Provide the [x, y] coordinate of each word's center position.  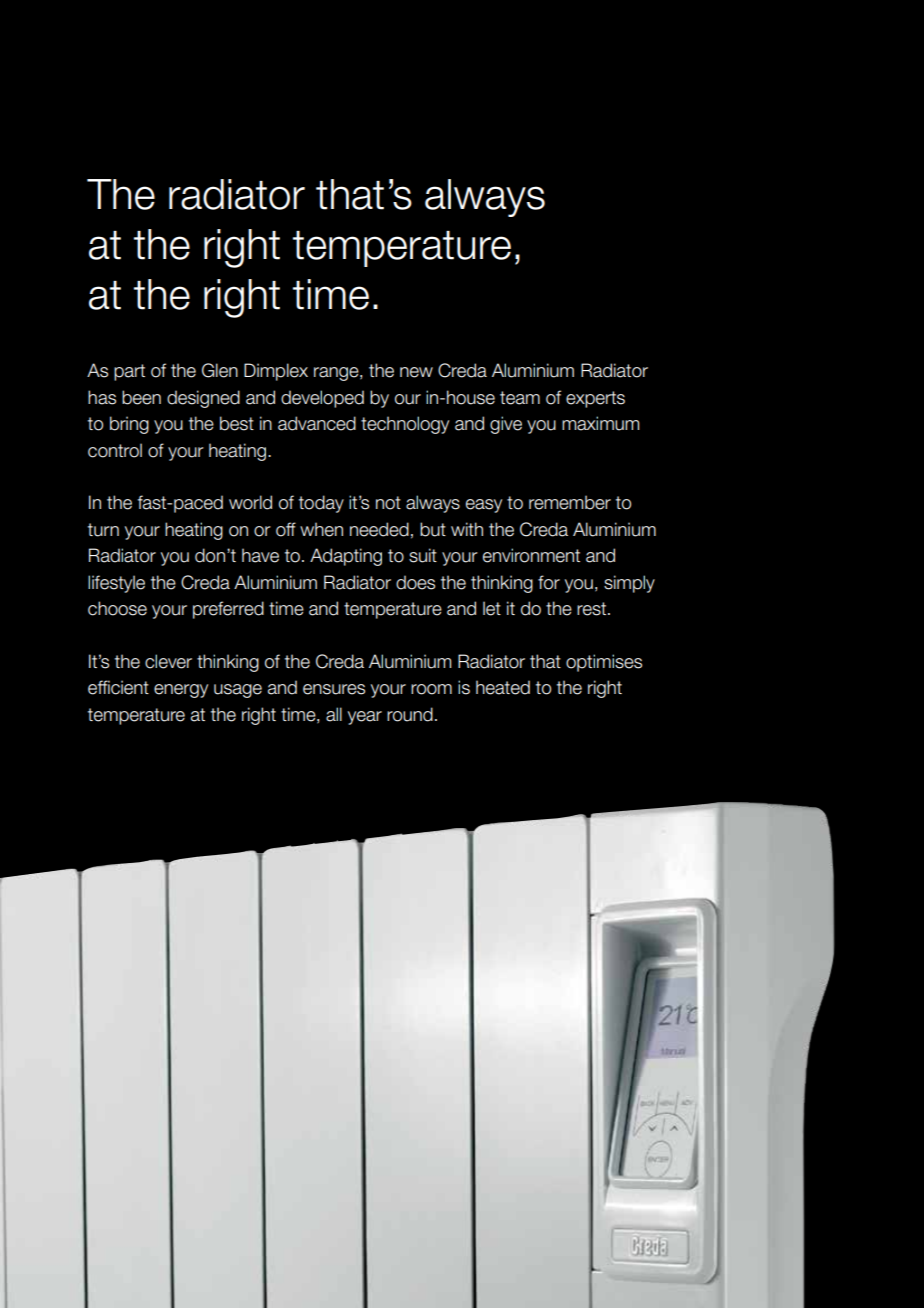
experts [595, 399]
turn [103, 530]
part [129, 372]
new [416, 372]
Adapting [346, 557]
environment [531, 555]
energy [181, 691]
